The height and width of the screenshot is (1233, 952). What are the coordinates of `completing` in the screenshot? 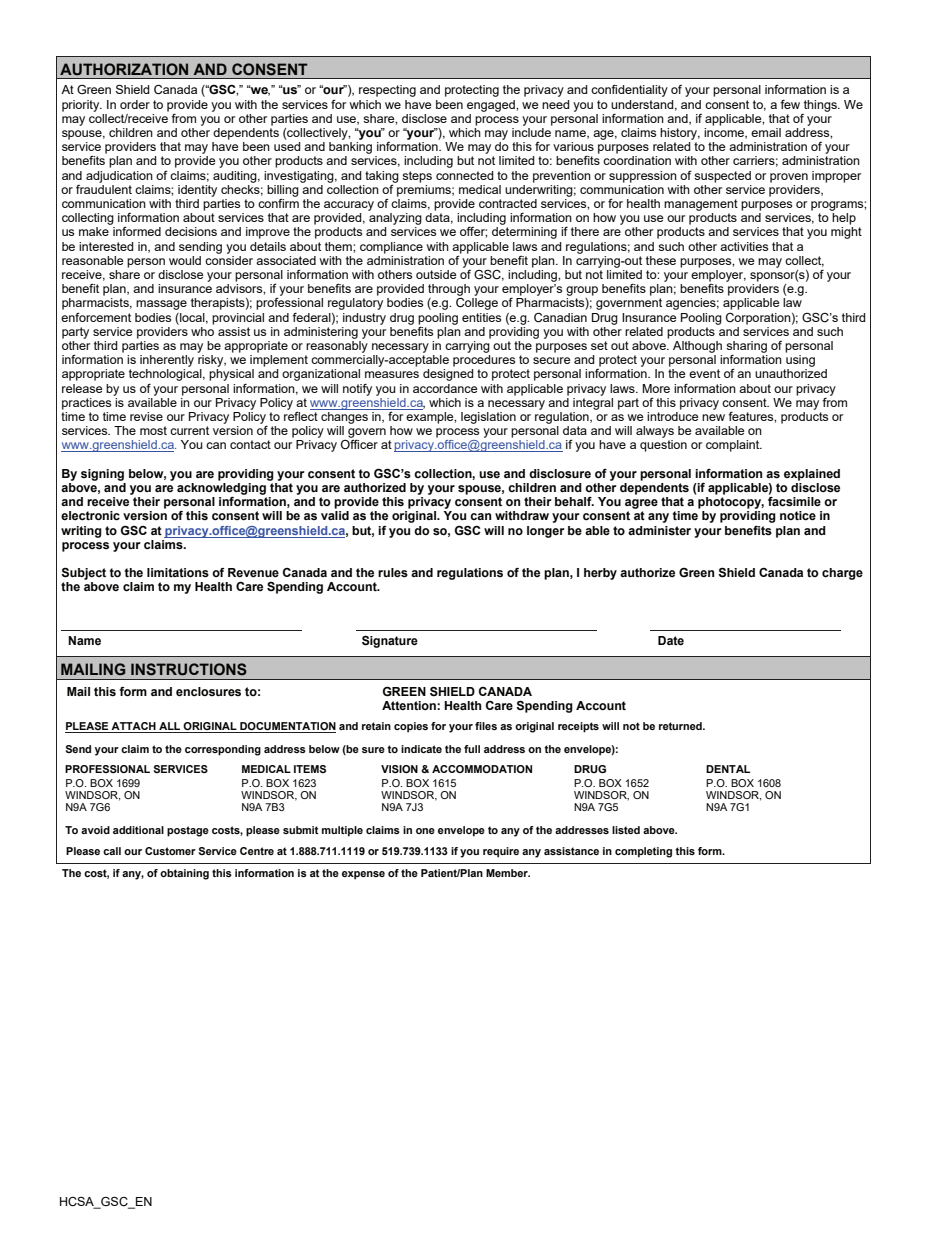 It's located at (643, 852).
